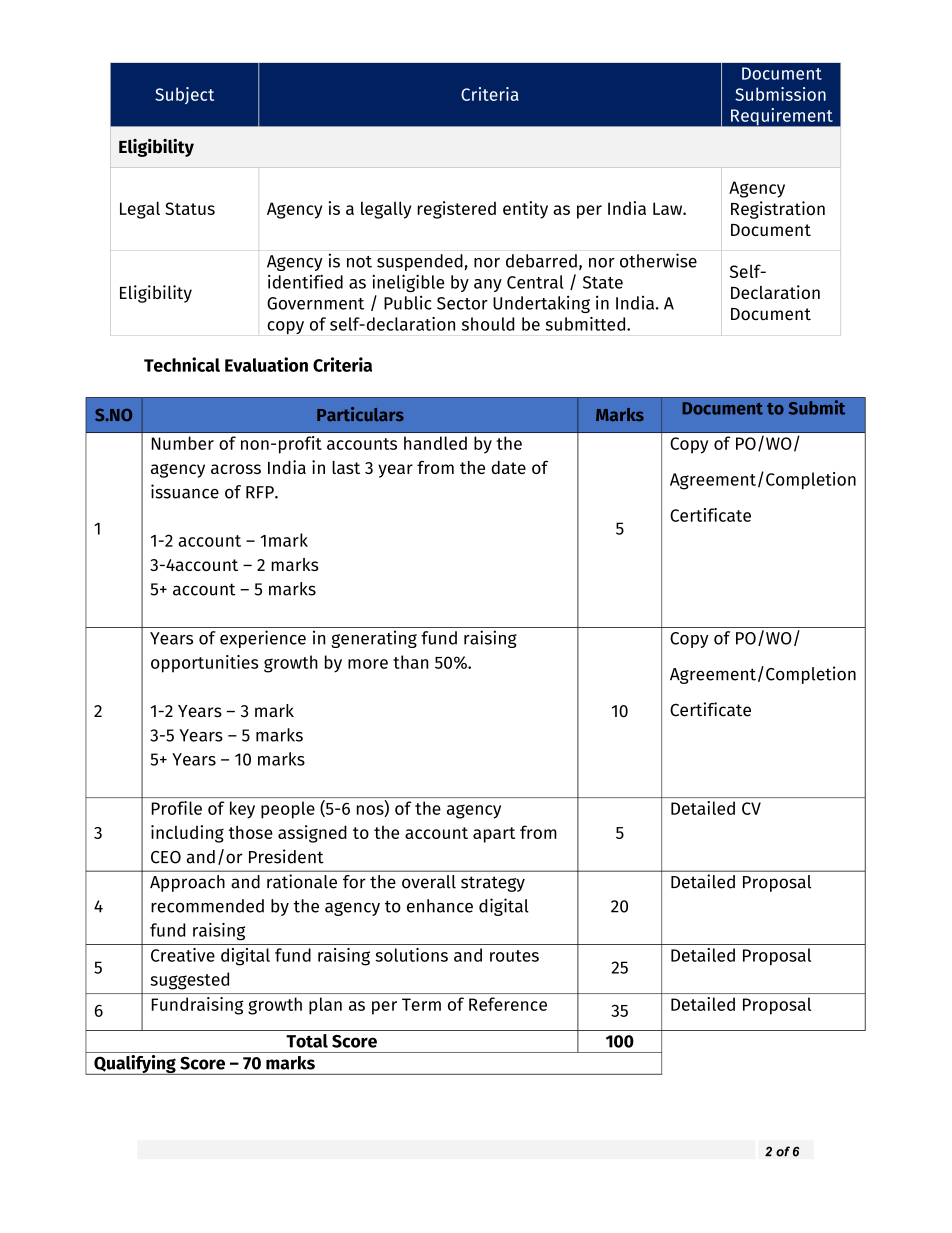 This image has width=952, height=1233. Describe the element at coordinates (456, 210) in the image. I see `registered` at that location.
